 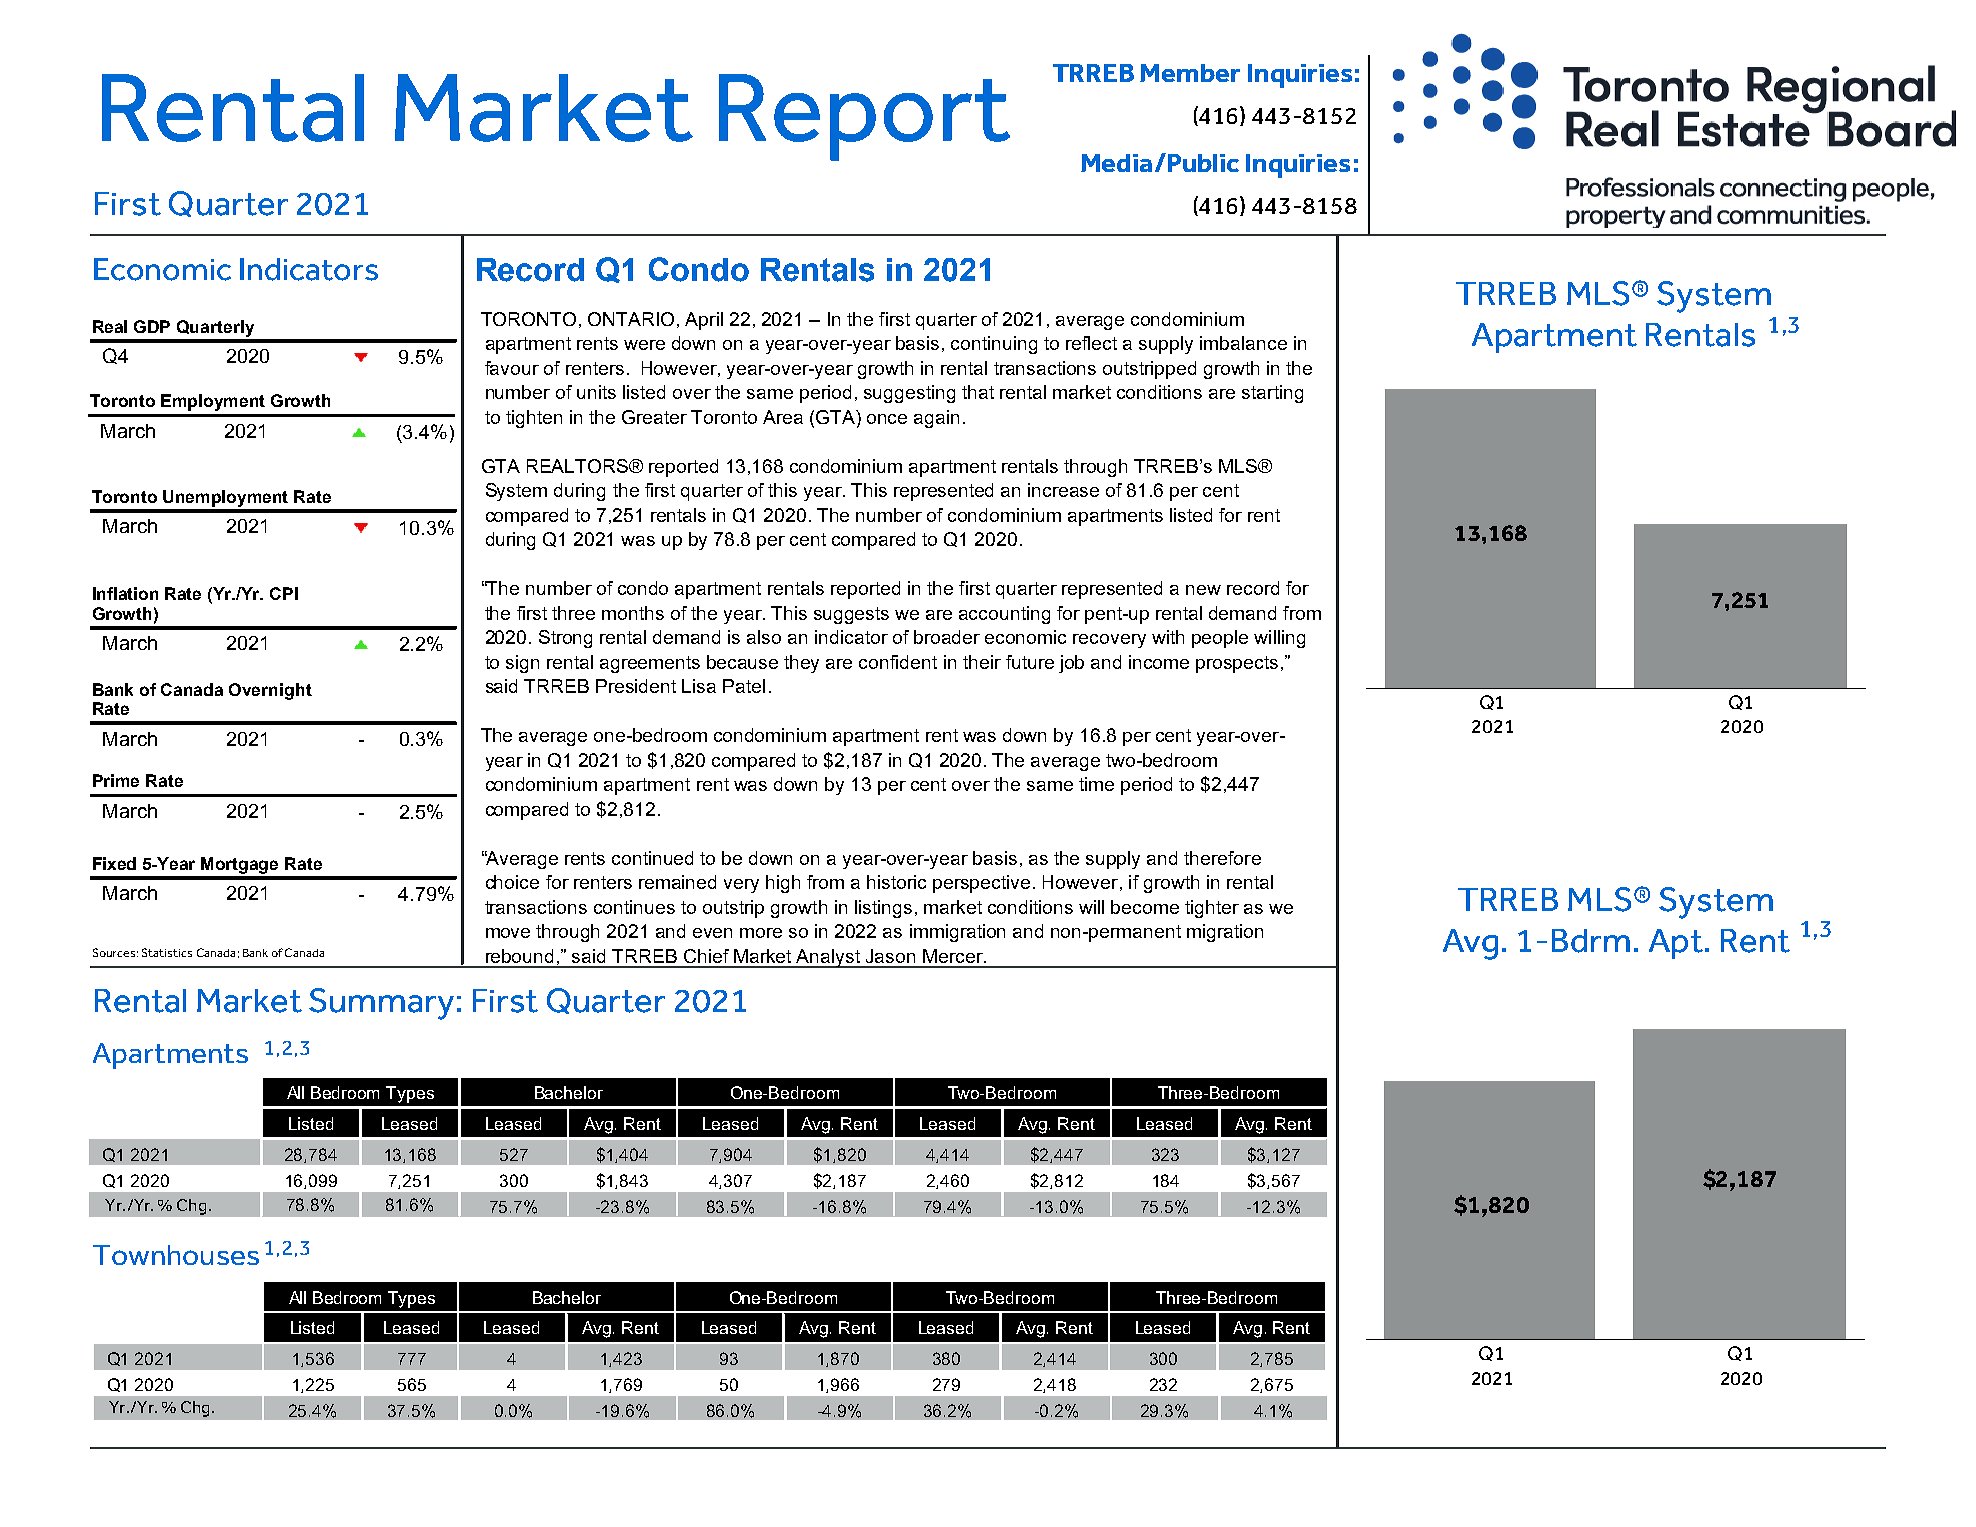 What do you see at coordinates (1212, 909) in the screenshot?
I see `tighter` at bounding box center [1212, 909].
